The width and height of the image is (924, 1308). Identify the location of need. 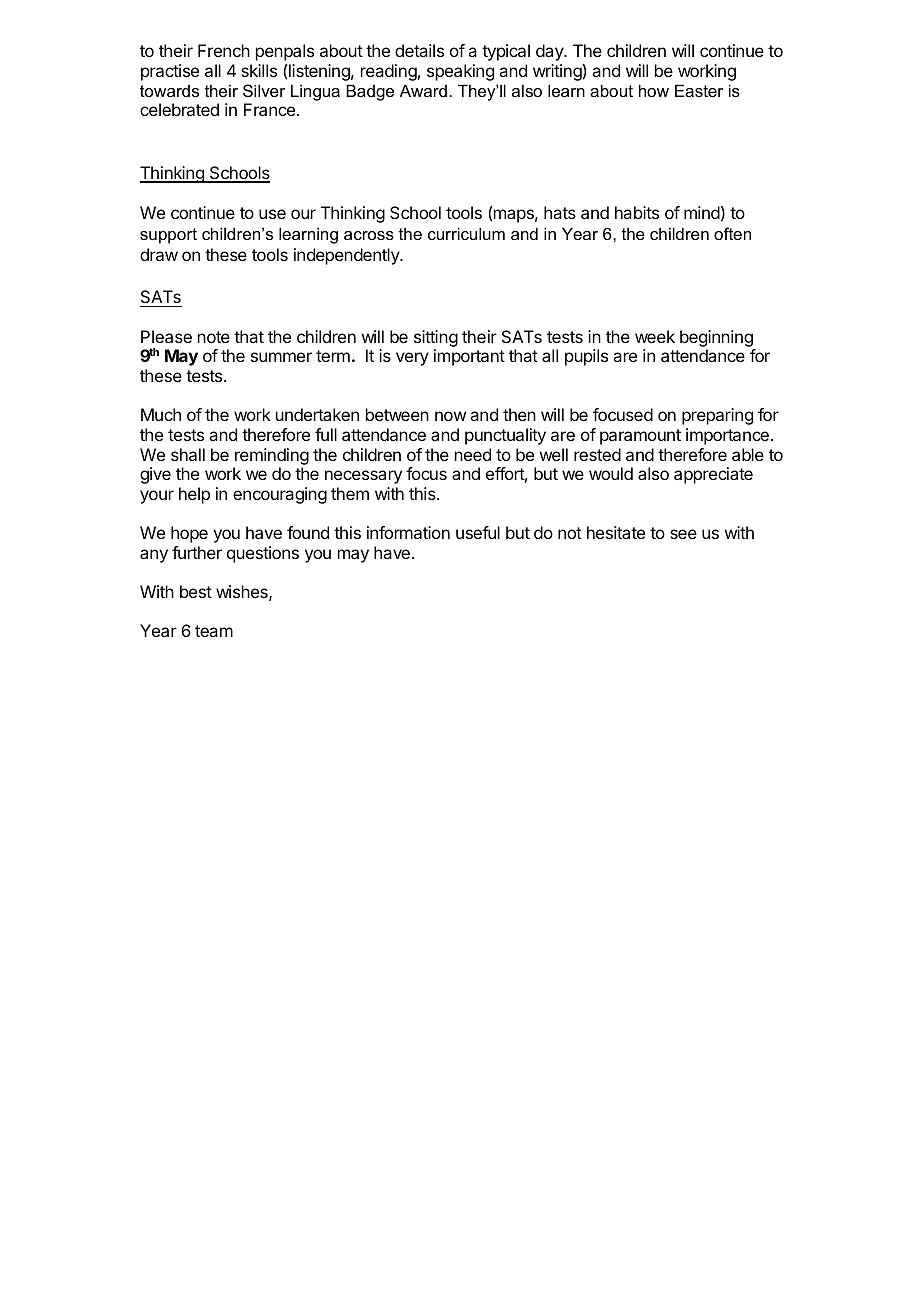
(473, 454).
